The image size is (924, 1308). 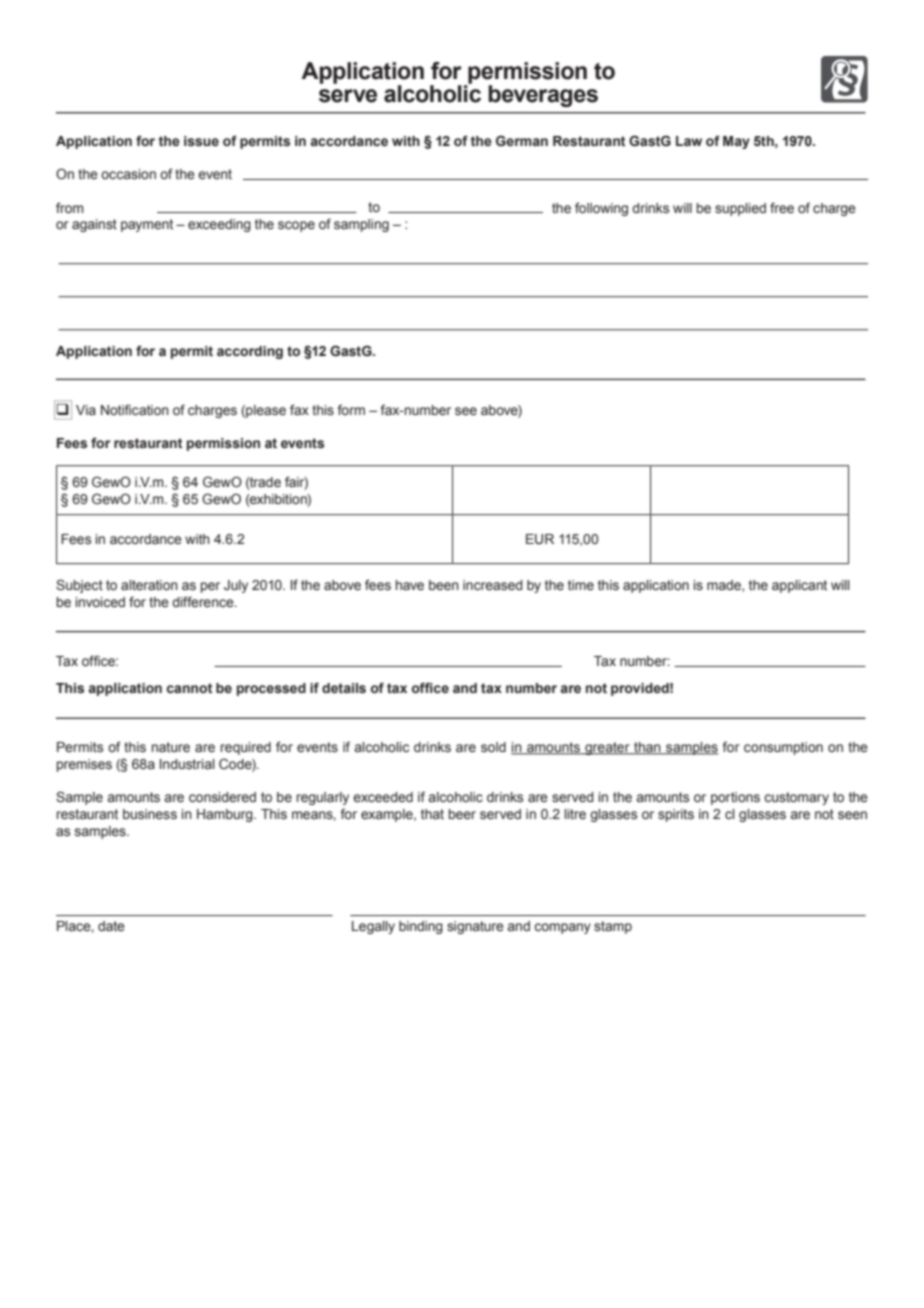 What do you see at coordinates (361, 225) in the screenshot?
I see `sampling` at bounding box center [361, 225].
